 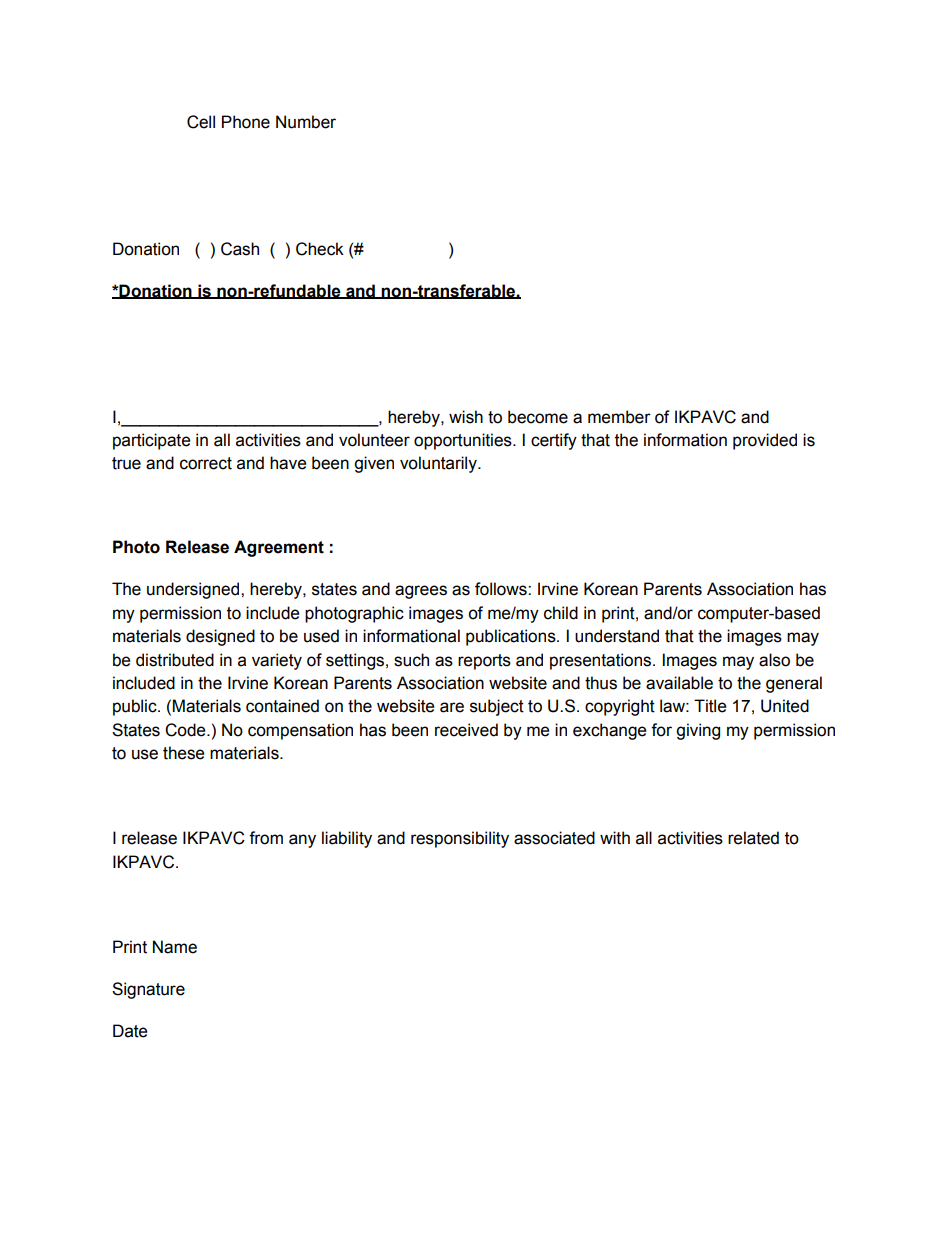 I want to click on member, so click(x=619, y=417).
